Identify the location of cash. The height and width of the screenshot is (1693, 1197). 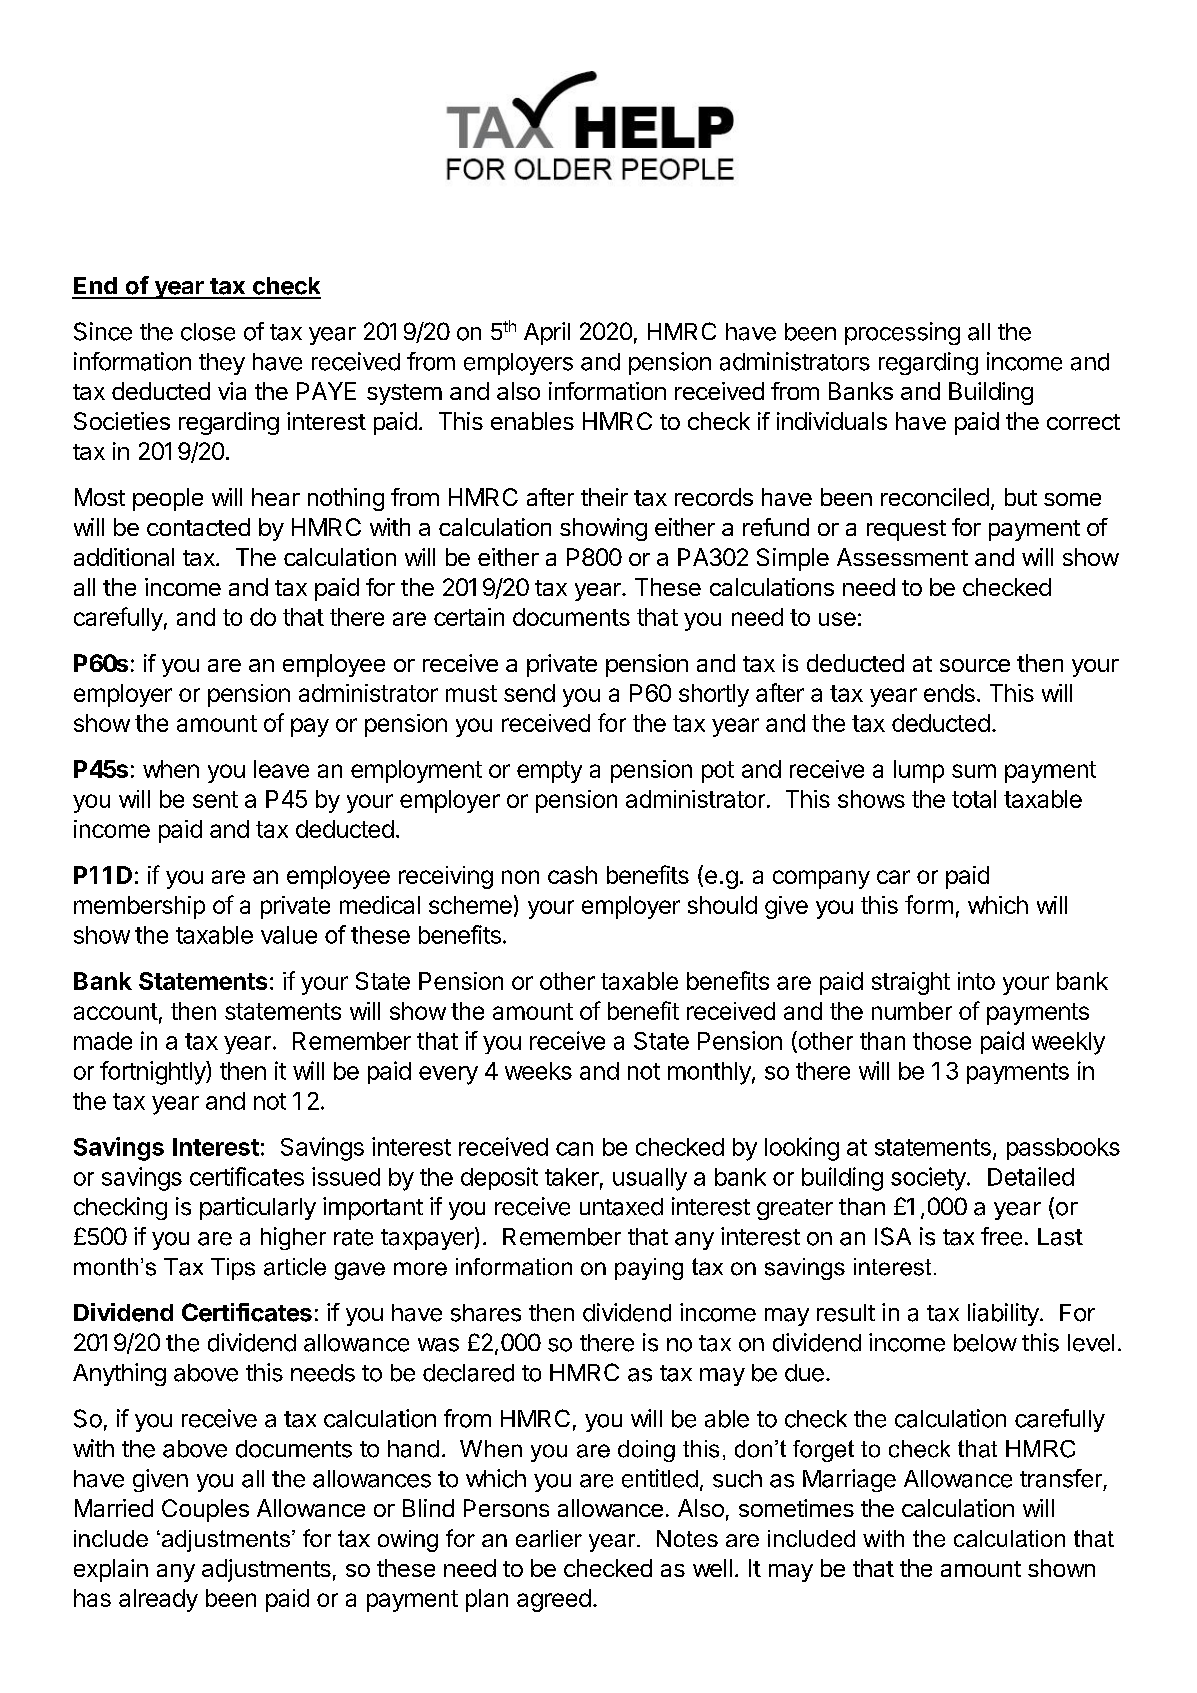
(572, 875).
